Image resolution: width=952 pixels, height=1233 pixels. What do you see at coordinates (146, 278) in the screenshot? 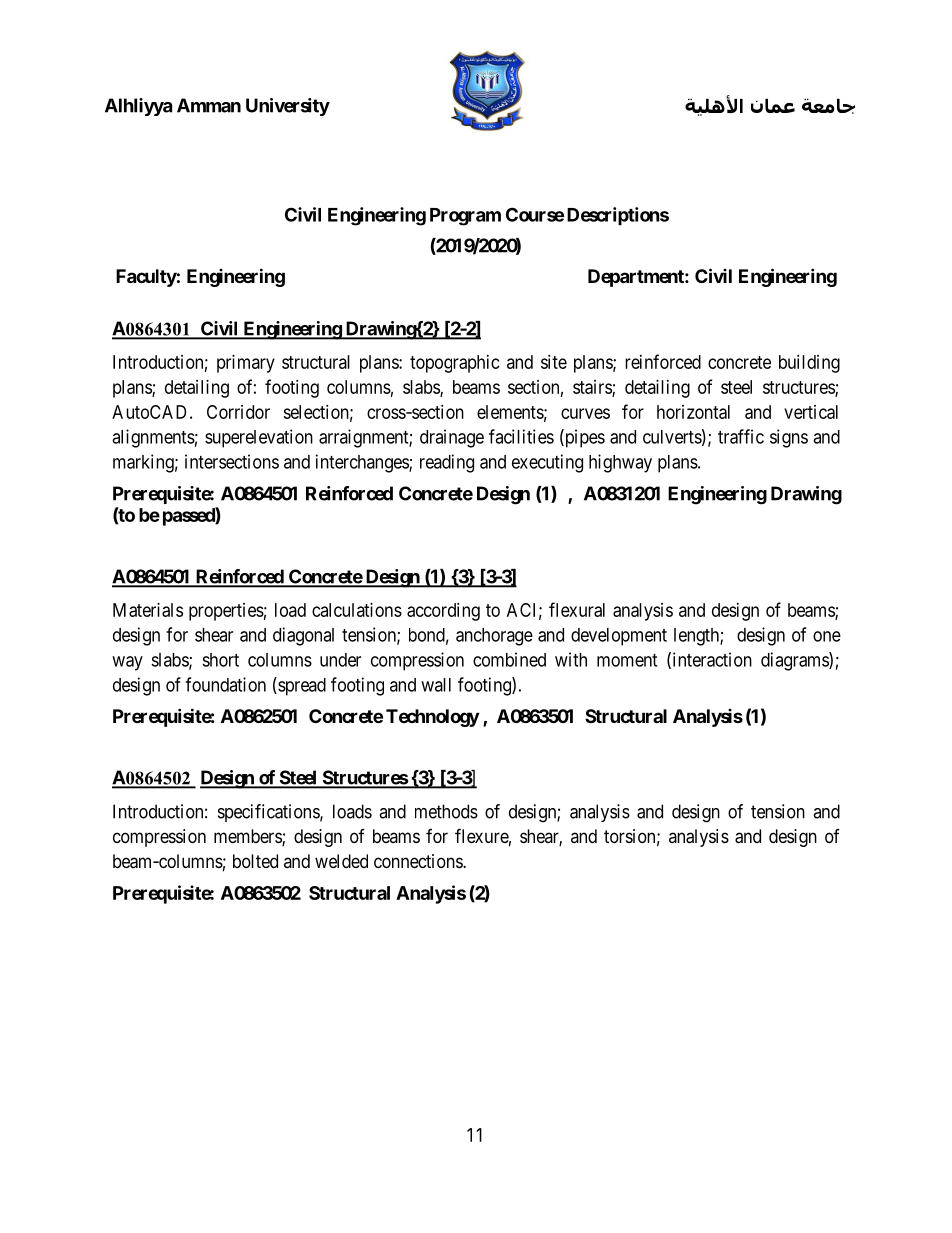
I see `Faculty` at bounding box center [146, 278].
